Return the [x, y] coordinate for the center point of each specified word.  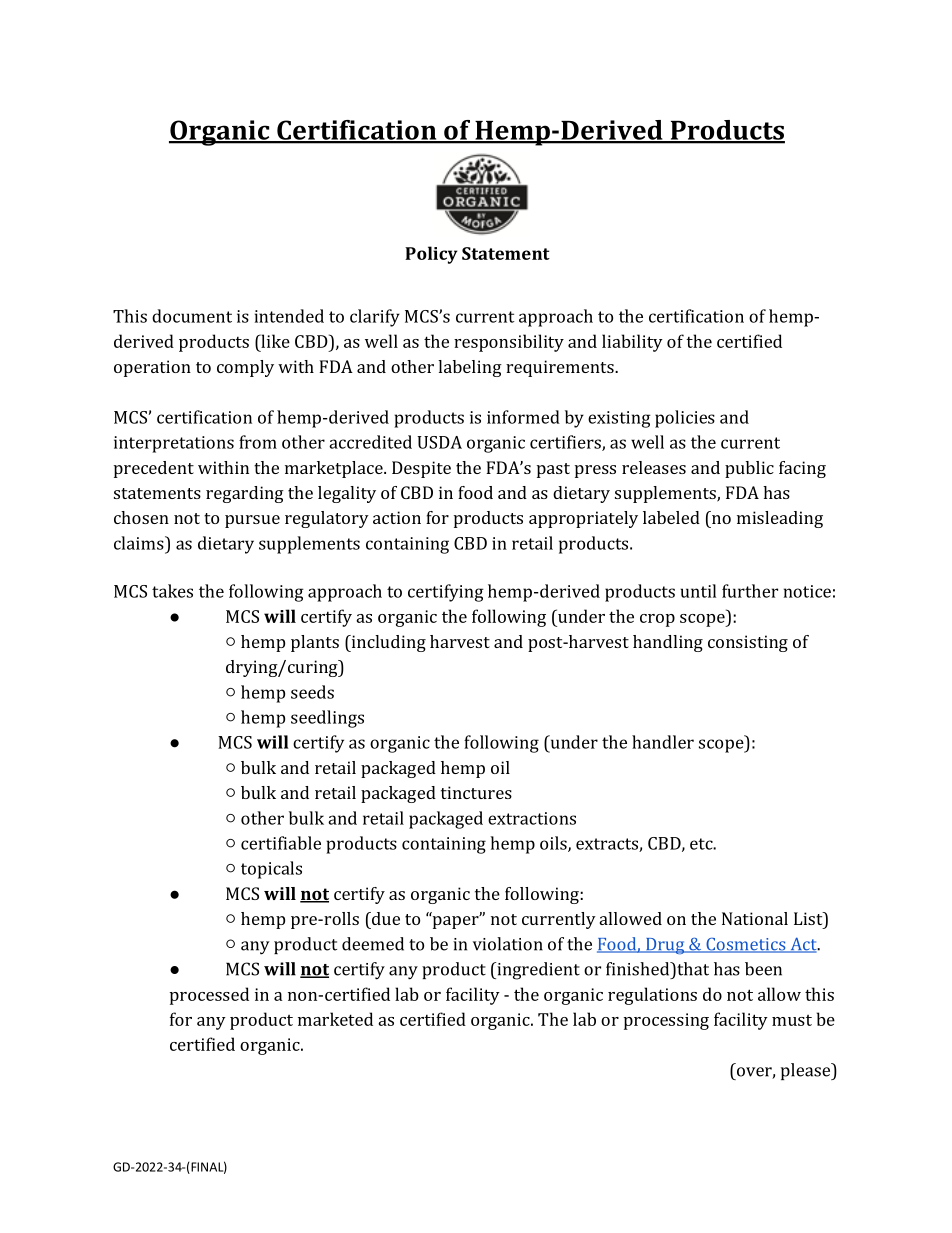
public [749, 469]
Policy [431, 255]
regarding [245, 494]
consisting [748, 643]
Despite [421, 469]
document [192, 316]
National [755, 918]
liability [632, 343]
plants [315, 643]
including [387, 643]
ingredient [537, 971]
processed [209, 996]
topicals [271, 870]
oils [554, 844]
